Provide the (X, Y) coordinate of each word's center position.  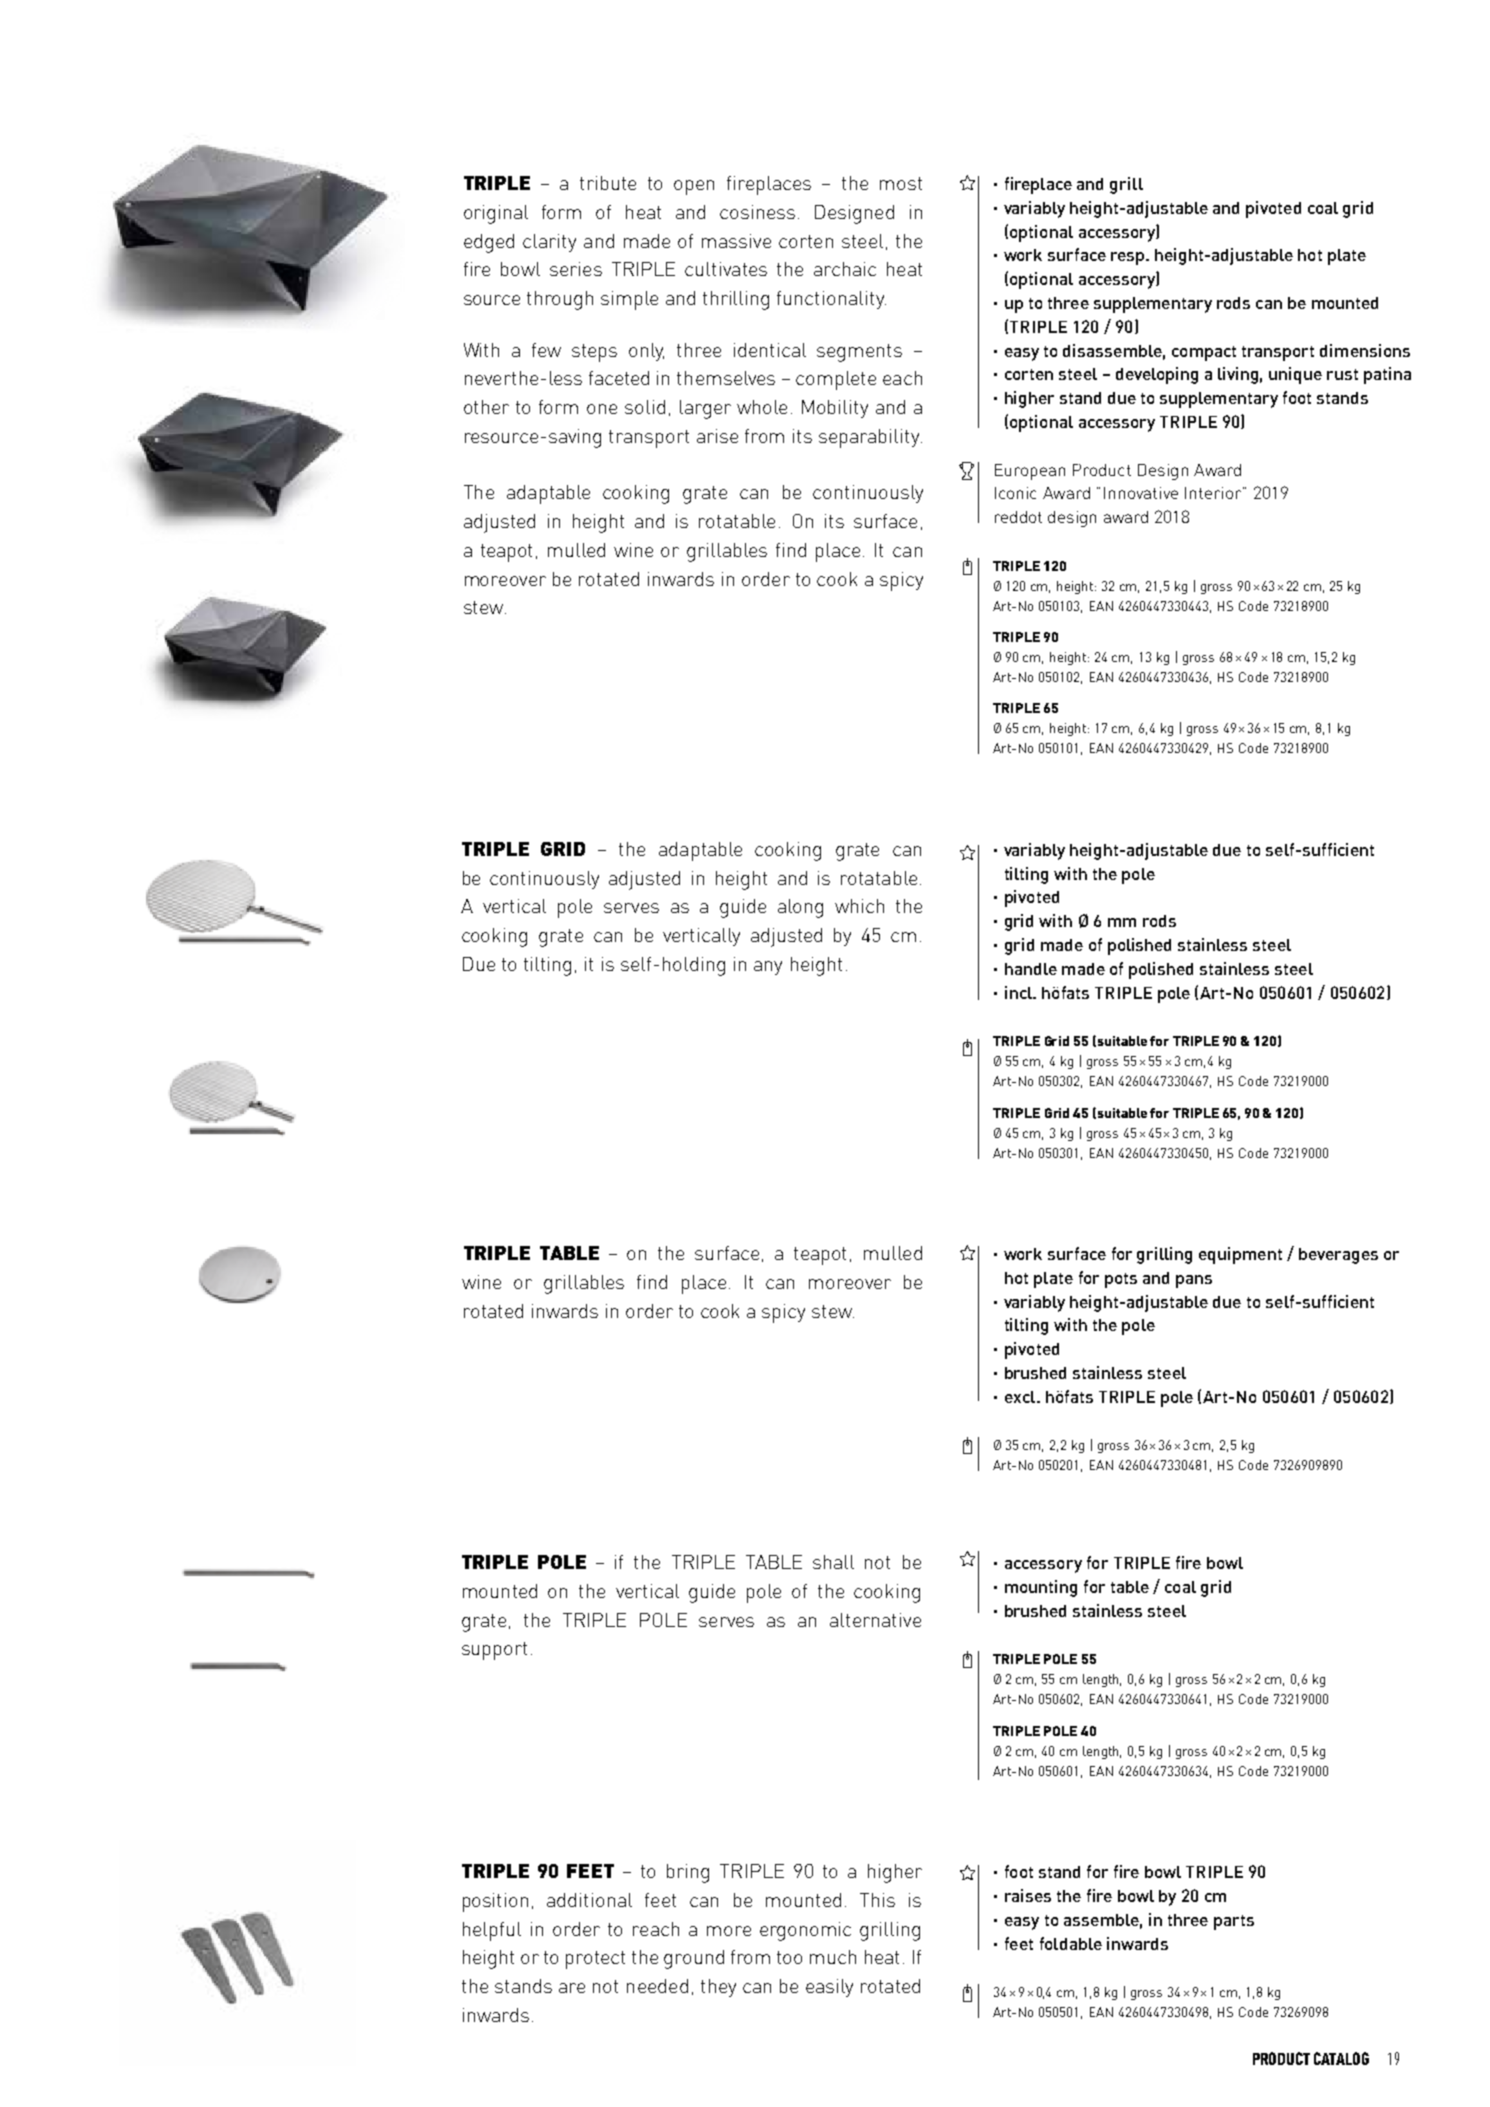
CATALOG (1341, 2058)
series (576, 269)
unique (1295, 375)
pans (1194, 1281)
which (859, 906)
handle (1031, 969)
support (494, 1651)
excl (1021, 1397)
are (572, 1988)
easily (829, 1988)
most (901, 183)
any (768, 968)
